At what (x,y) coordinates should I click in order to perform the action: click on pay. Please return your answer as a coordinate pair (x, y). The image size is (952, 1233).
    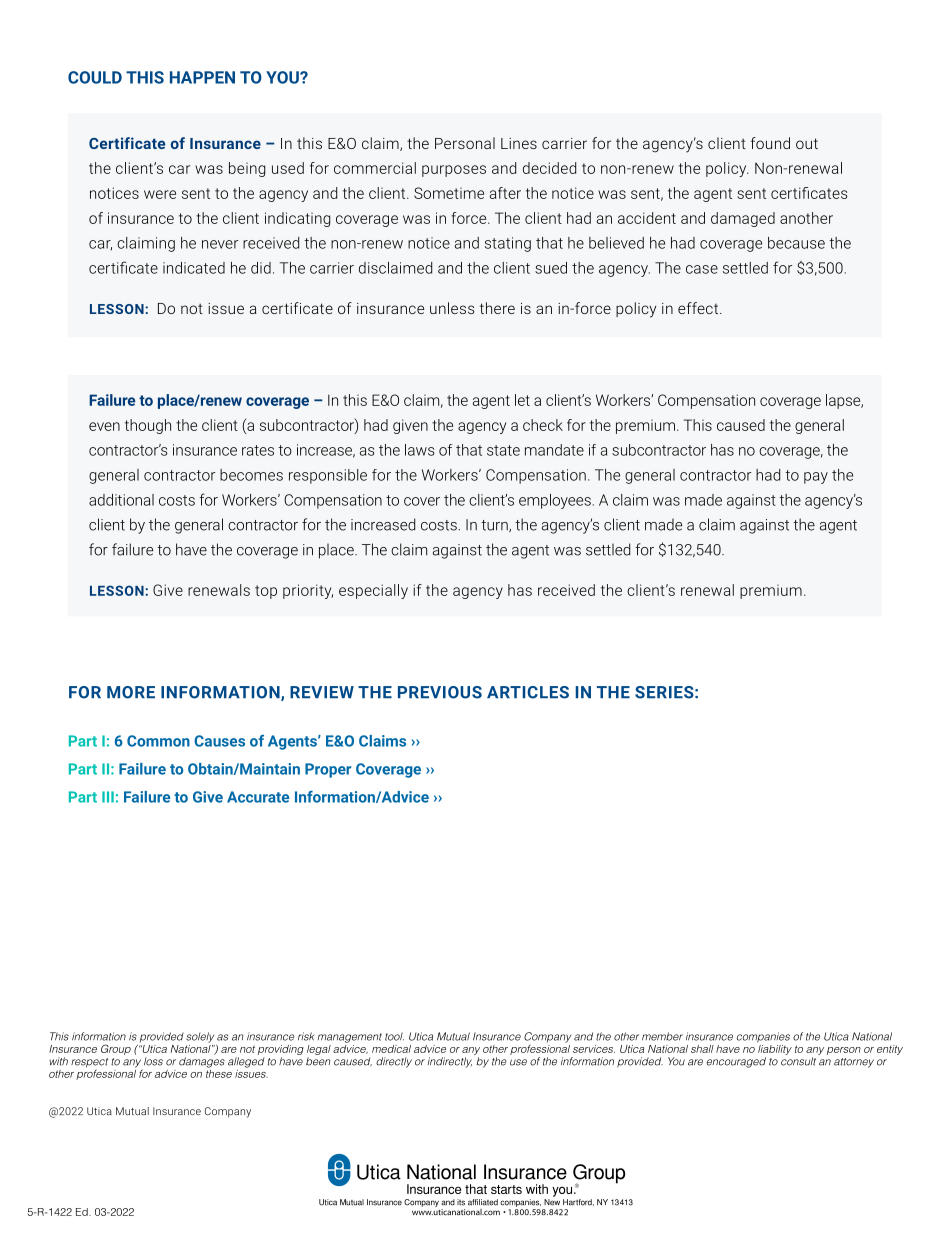
    Looking at the image, I should click on (816, 478).
